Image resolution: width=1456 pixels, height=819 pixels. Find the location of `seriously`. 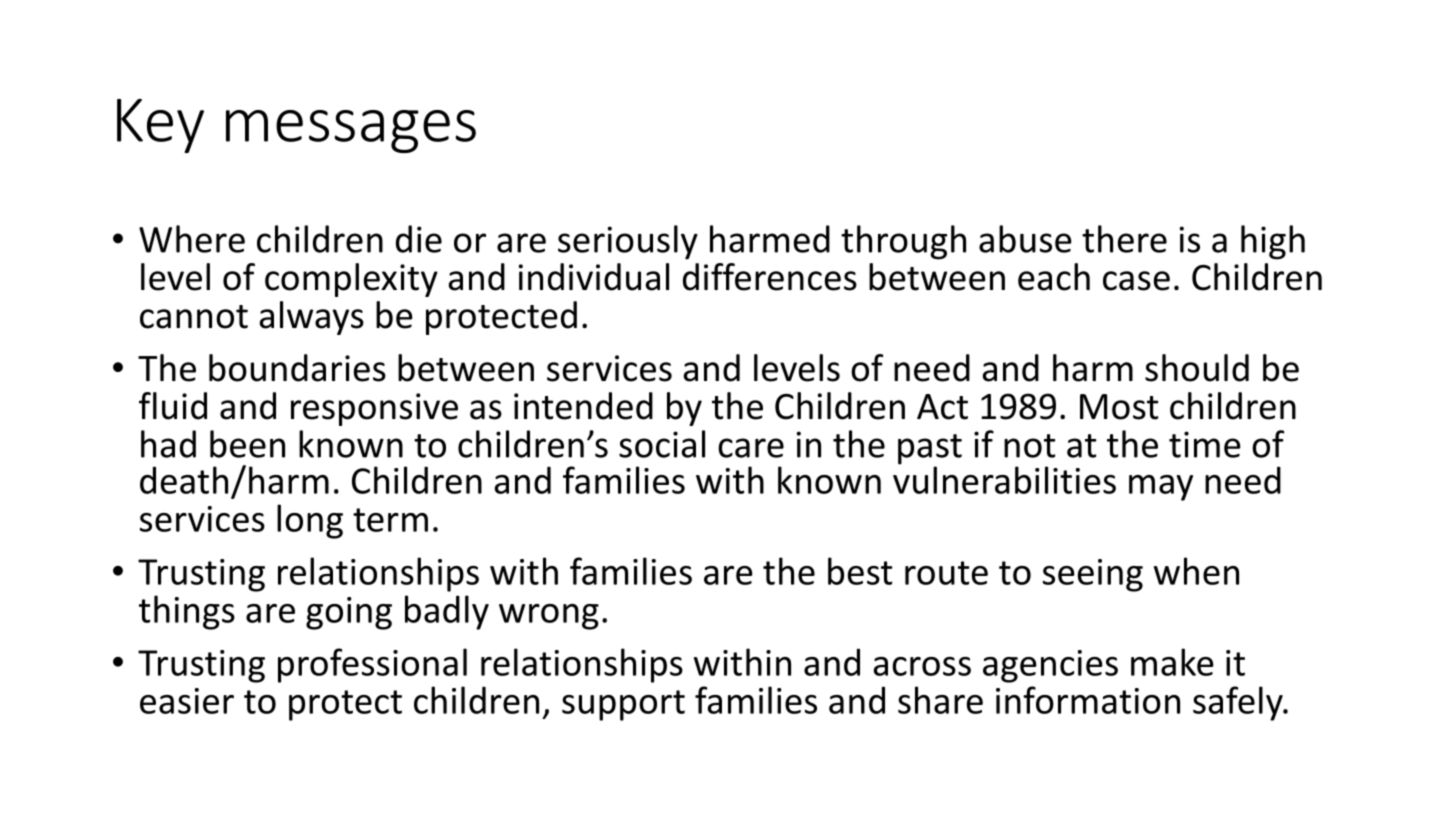

seriously is located at coordinates (628, 242).
